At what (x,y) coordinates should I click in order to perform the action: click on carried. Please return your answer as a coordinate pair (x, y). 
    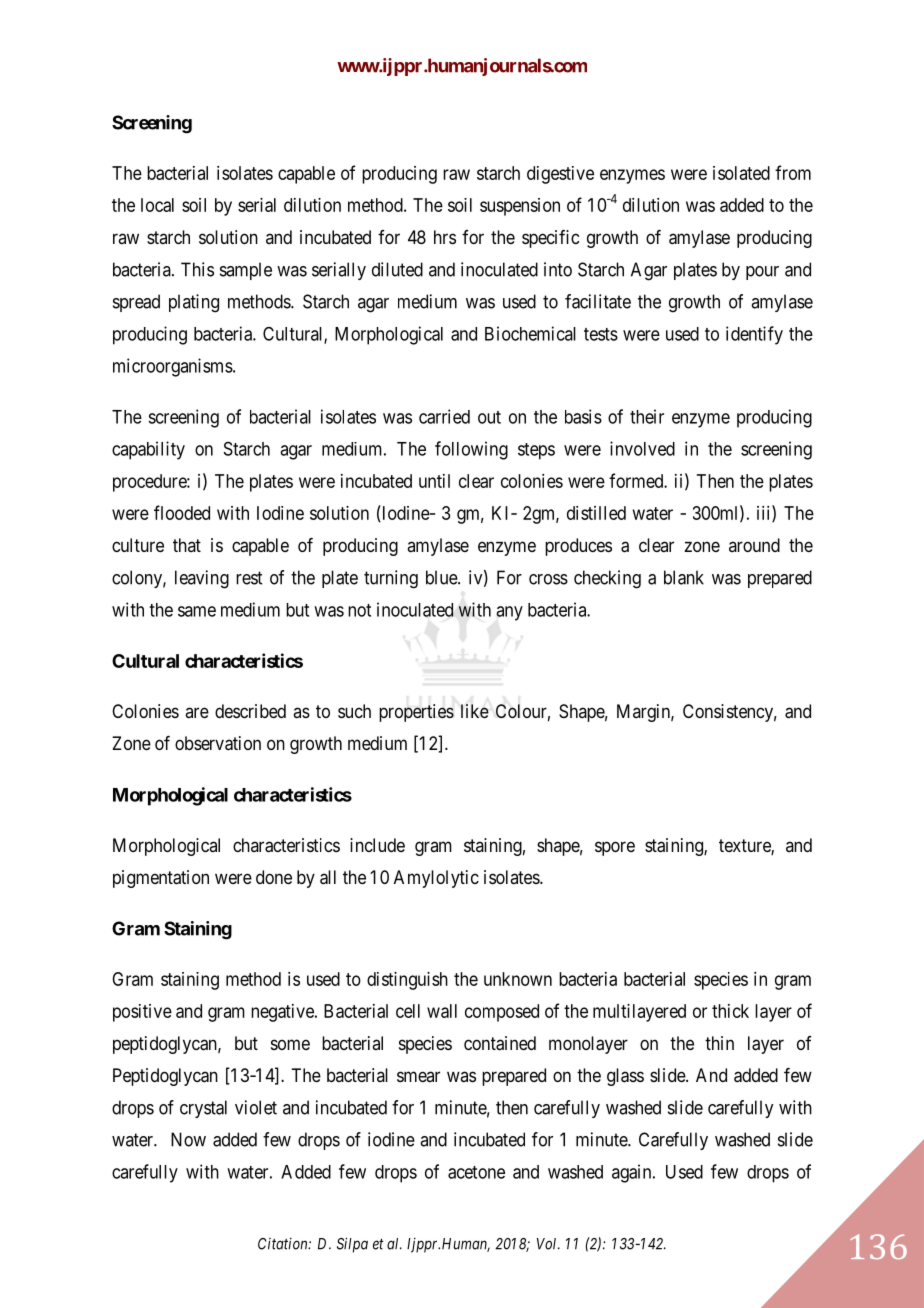
    Looking at the image, I should click on (444, 416).
